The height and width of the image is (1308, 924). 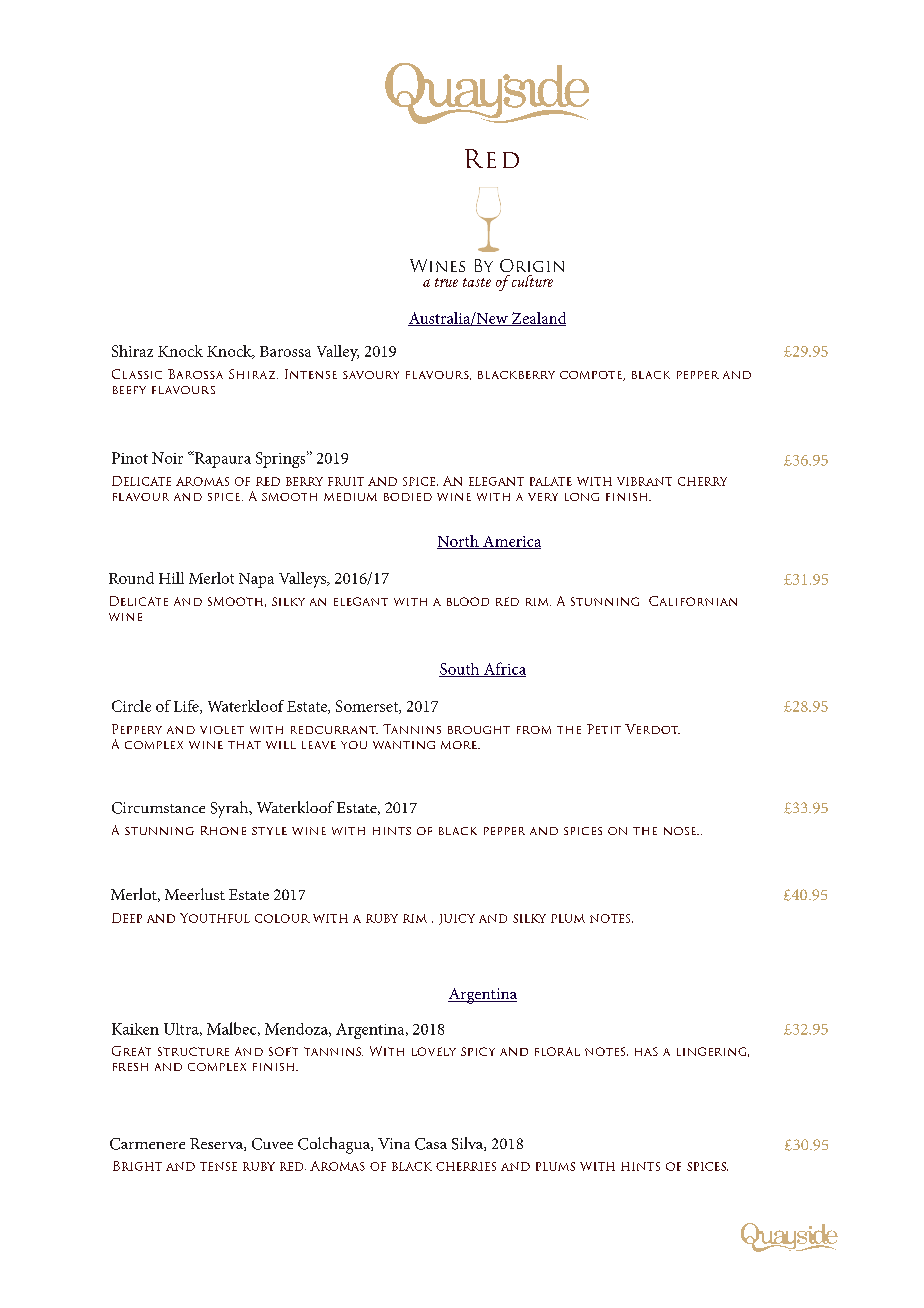 What do you see at coordinates (457, 919) in the image?
I see `juicy` at bounding box center [457, 919].
